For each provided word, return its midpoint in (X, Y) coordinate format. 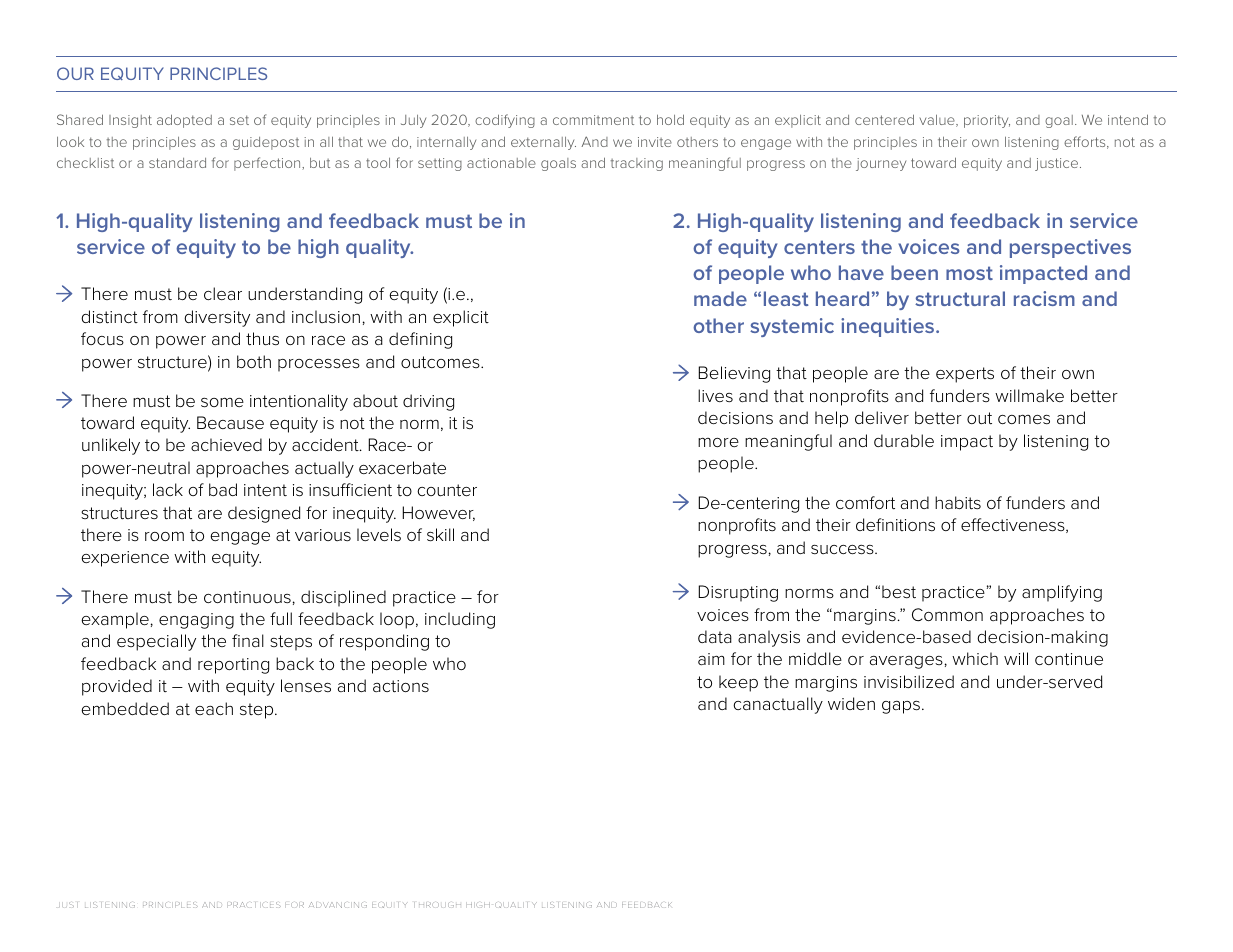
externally (543, 143)
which (975, 658)
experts (965, 375)
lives (715, 395)
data (715, 636)
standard (177, 163)
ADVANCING (338, 905)
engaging (196, 621)
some (222, 403)
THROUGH (437, 905)
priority (987, 121)
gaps (901, 707)
